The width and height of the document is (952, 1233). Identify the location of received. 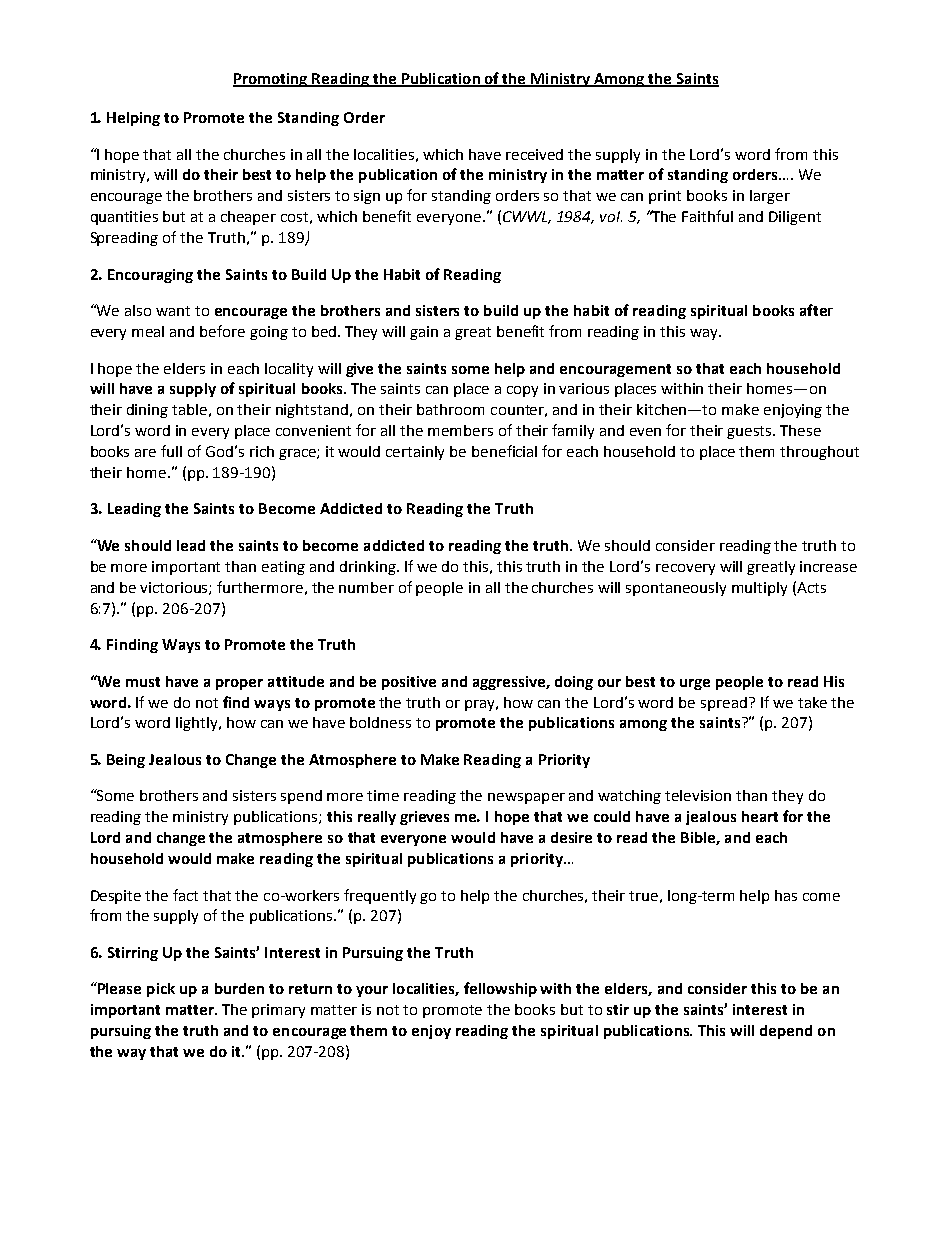
(534, 154).
